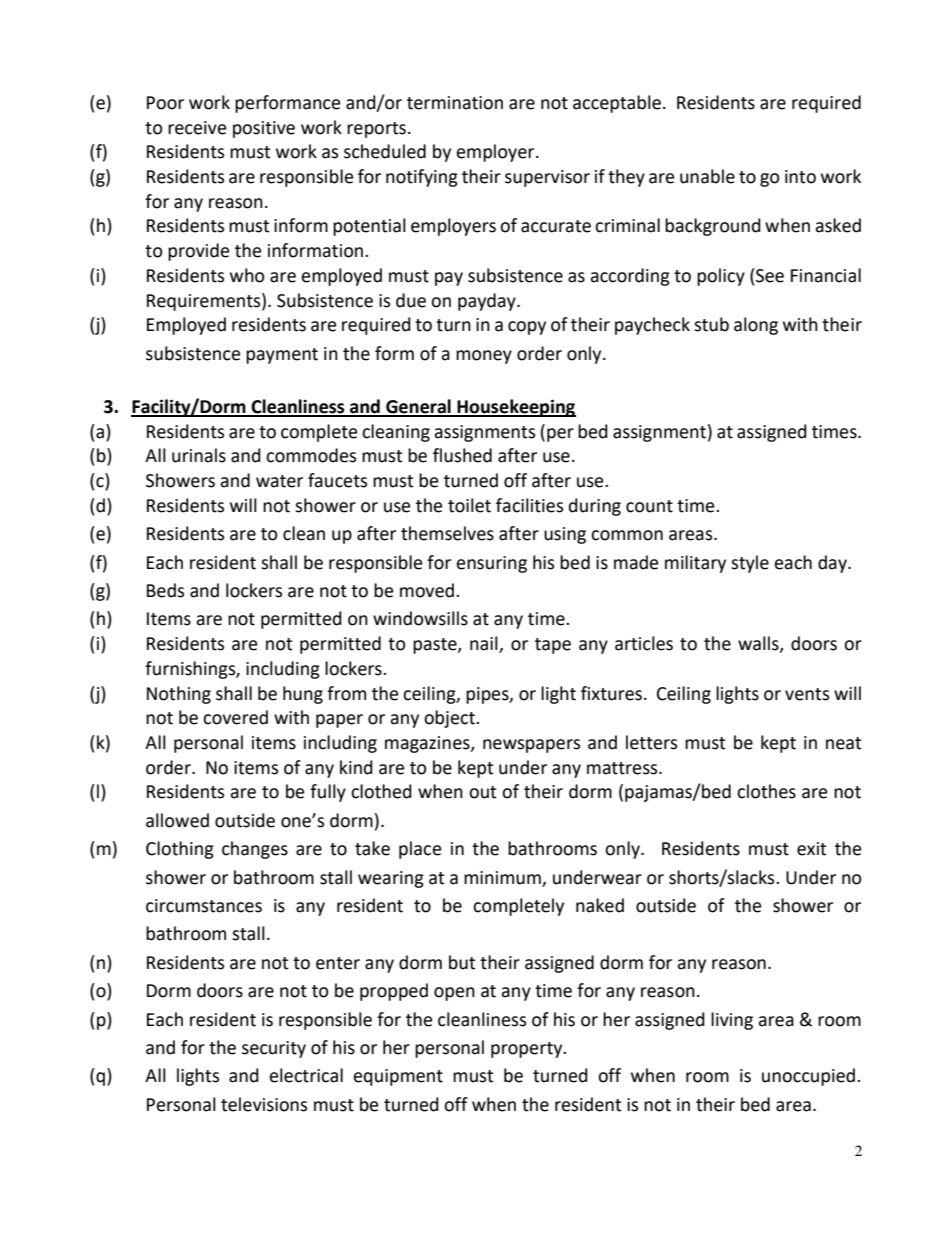 This screenshot has height=1233, width=952. I want to click on termination, so click(455, 103).
